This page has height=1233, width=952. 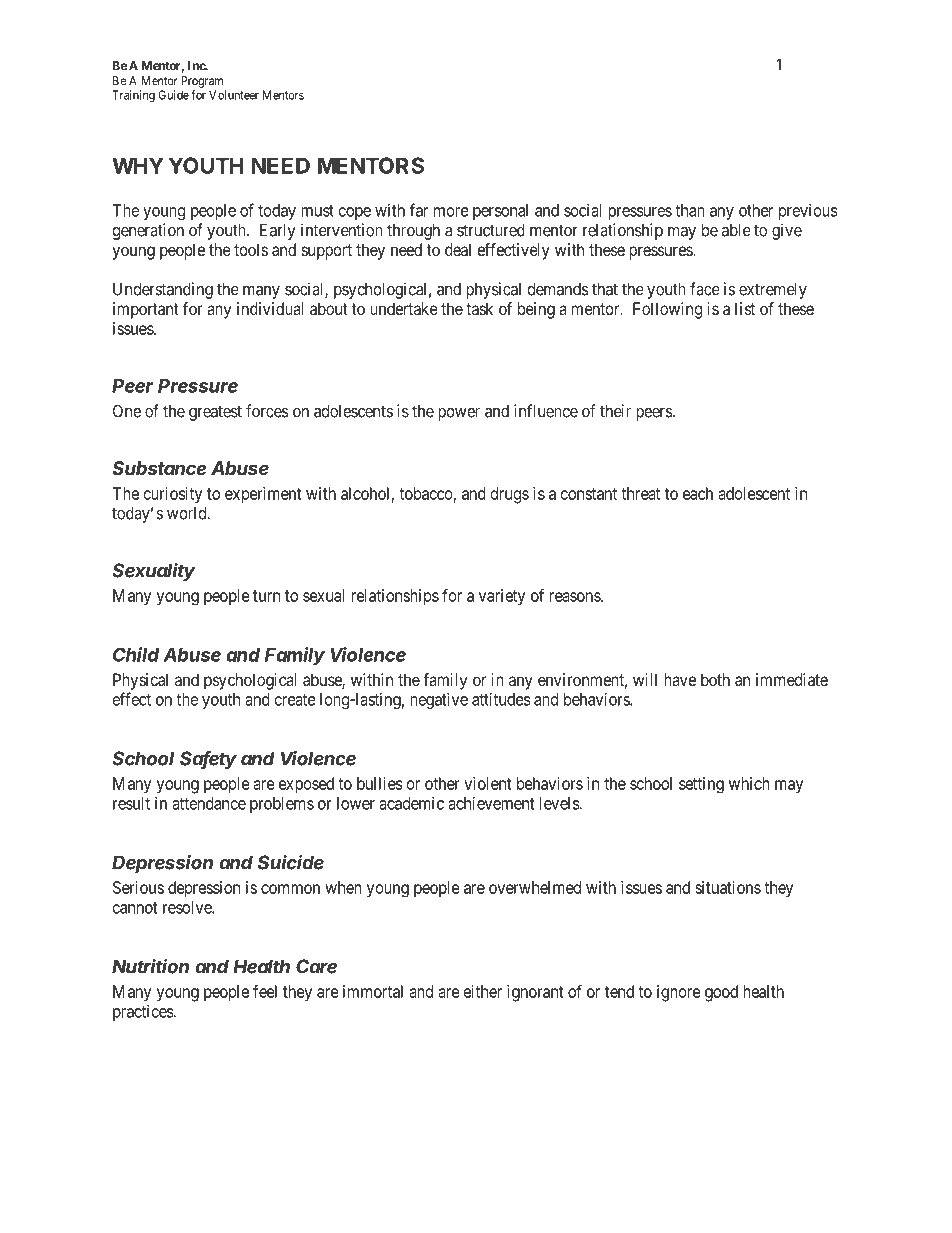 What do you see at coordinates (265, 991) in the page?
I see `feel` at bounding box center [265, 991].
